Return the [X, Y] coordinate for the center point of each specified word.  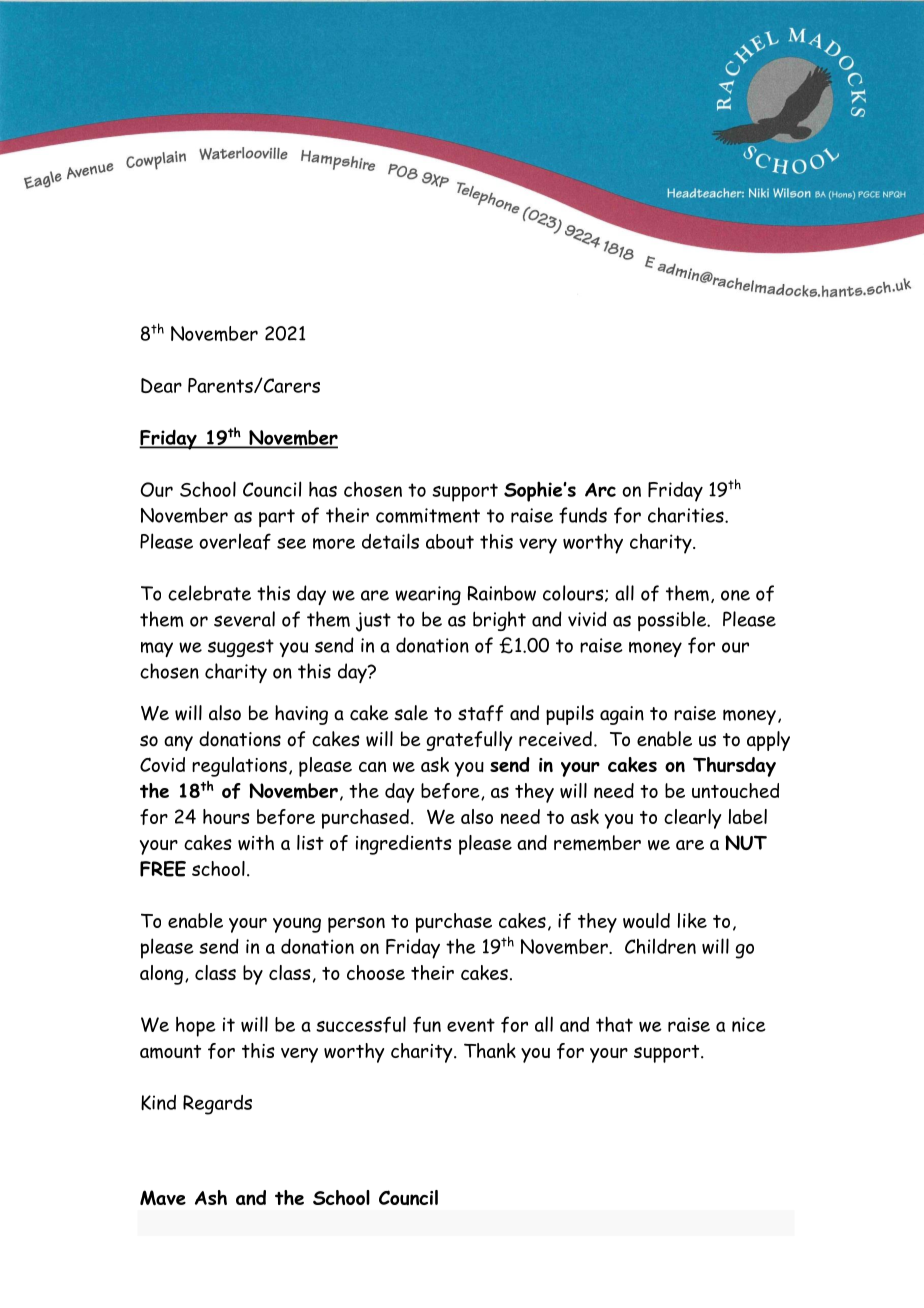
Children [660, 946]
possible [673, 621]
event [471, 1025]
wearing [428, 595]
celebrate [209, 593]
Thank [490, 1050]
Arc [600, 490]
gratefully [470, 741]
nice [749, 1024]
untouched [735, 790]
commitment [428, 515]
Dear [161, 385]
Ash [211, 1197]
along [161, 975]
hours [226, 816]
